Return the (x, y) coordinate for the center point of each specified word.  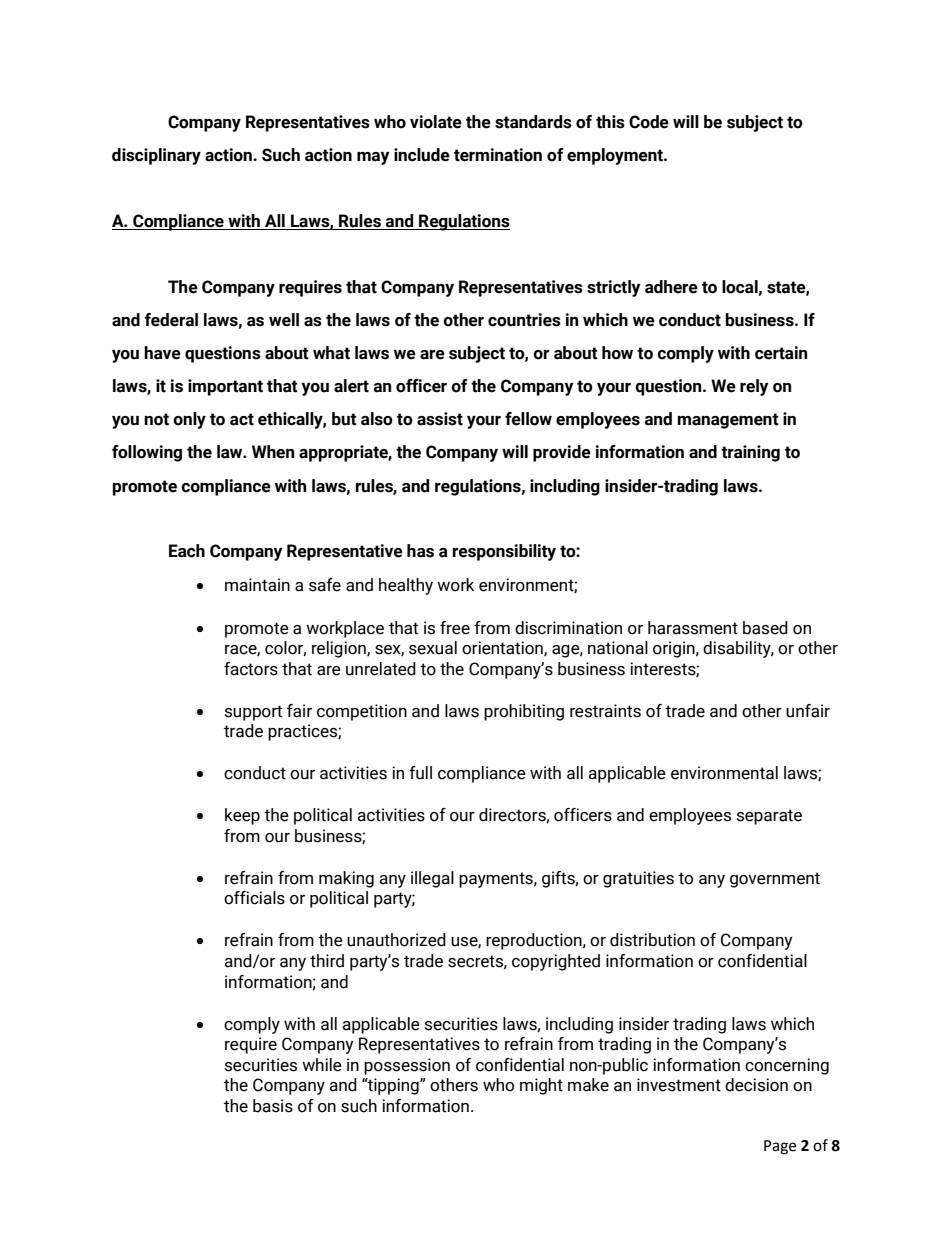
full (420, 773)
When (273, 452)
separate (769, 817)
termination (498, 155)
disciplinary (156, 156)
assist (440, 419)
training (750, 453)
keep (242, 816)
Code (649, 122)
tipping (393, 1086)
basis (273, 1106)
